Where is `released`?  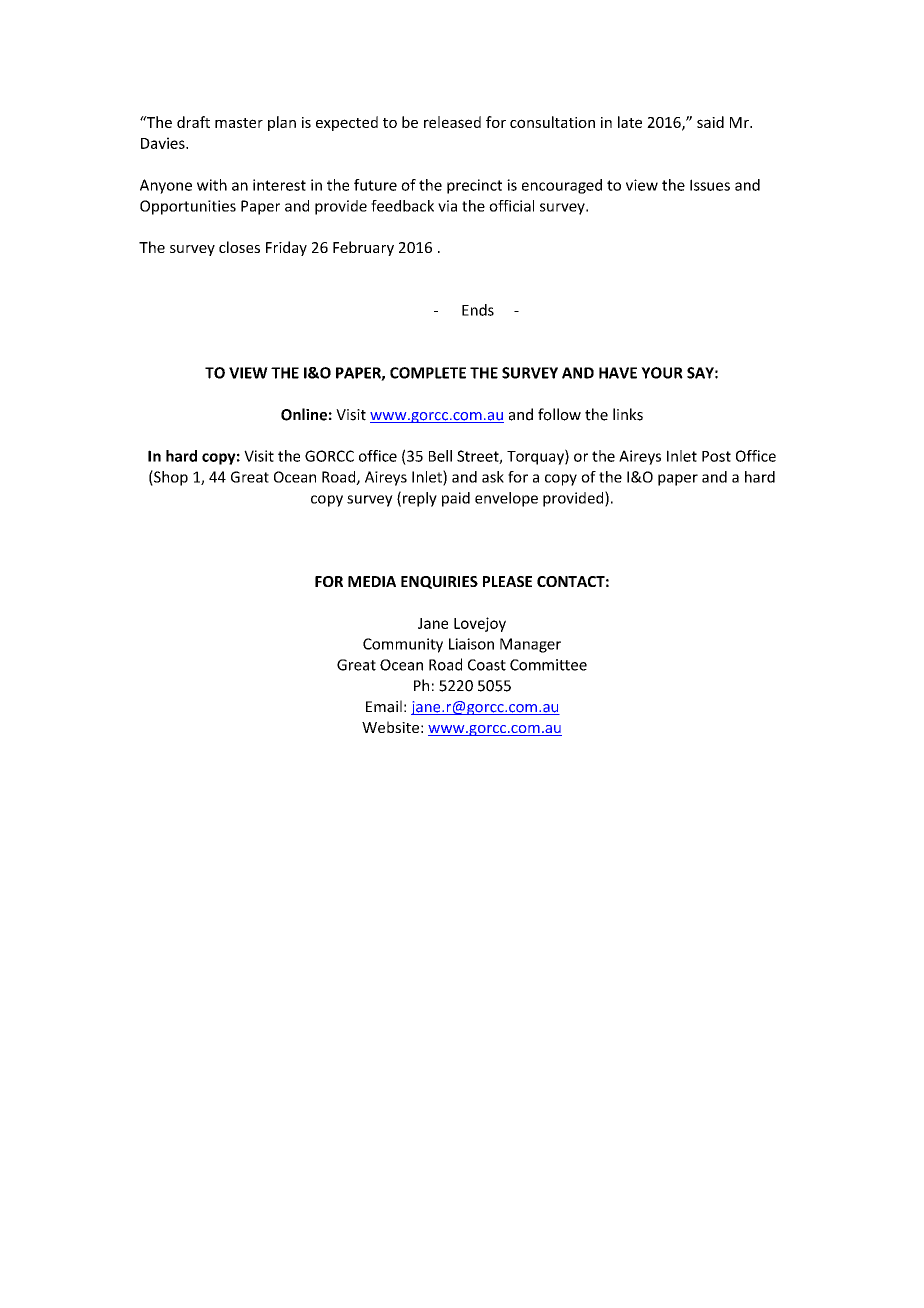
released is located at coordinates (452, 122).
